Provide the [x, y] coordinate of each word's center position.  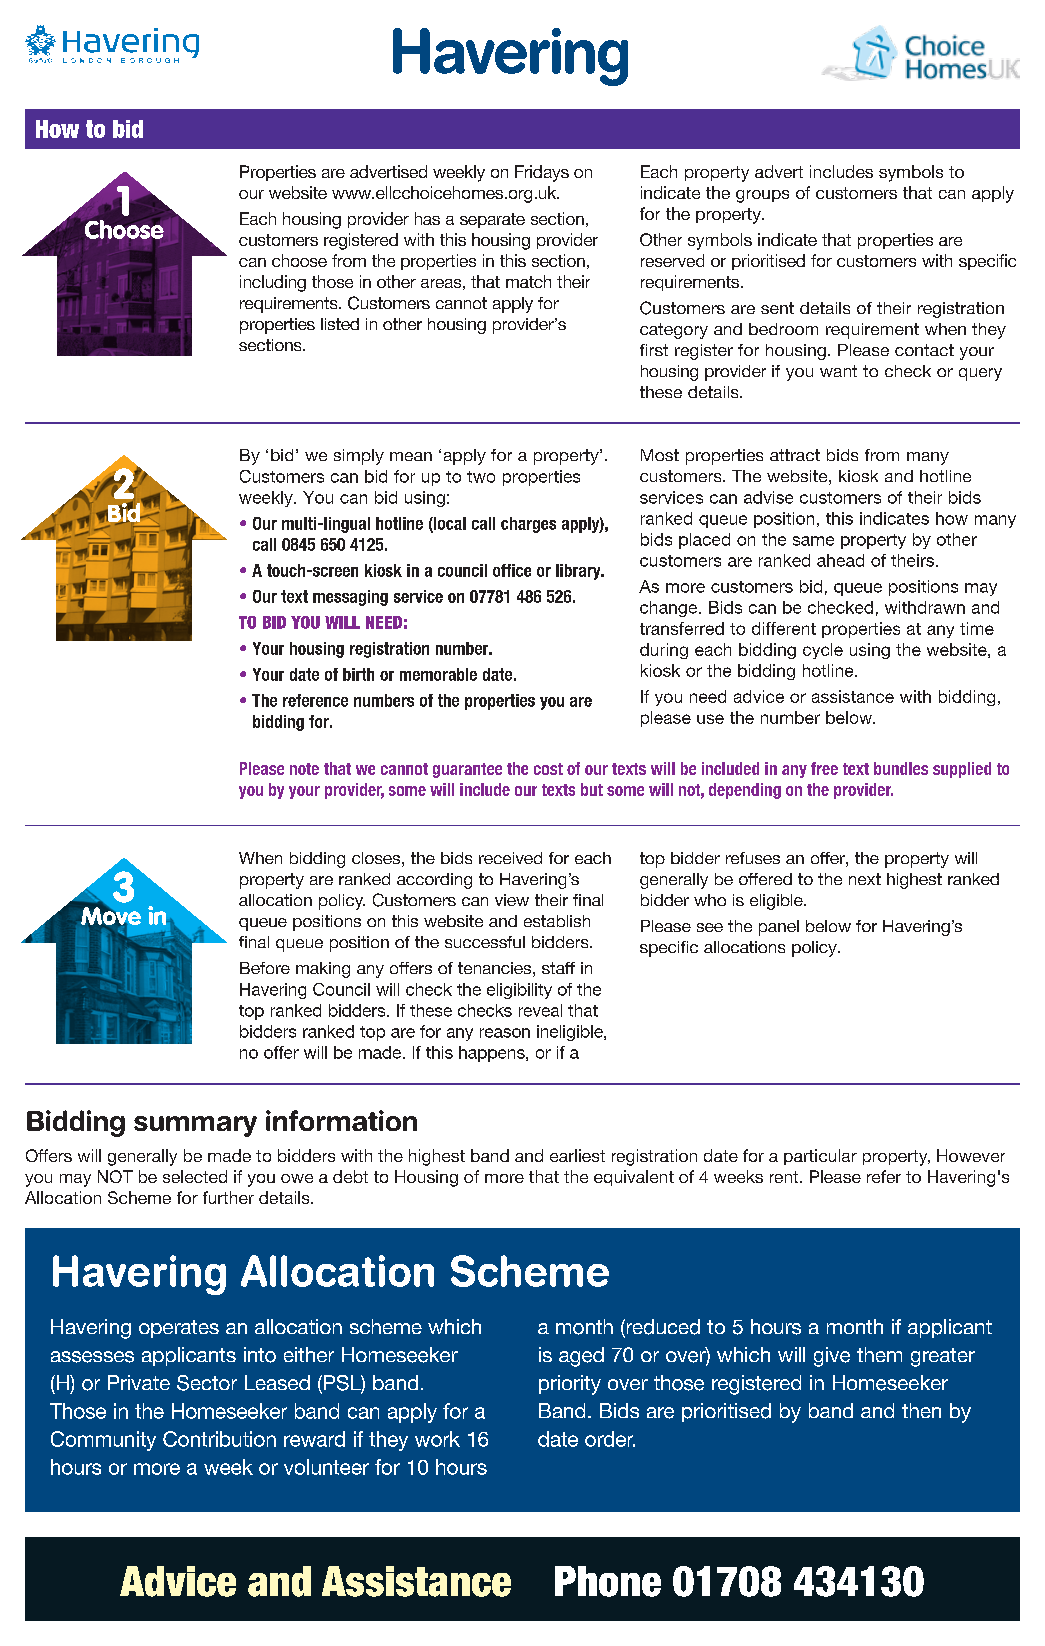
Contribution [219, 1439]
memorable [438, 674]
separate [492, 220]
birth [358, 674]
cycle [823, 651]
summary [195, 1126]
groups [762, 196]
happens [493, 1054]
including [273, 283]
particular [820, 1157]
